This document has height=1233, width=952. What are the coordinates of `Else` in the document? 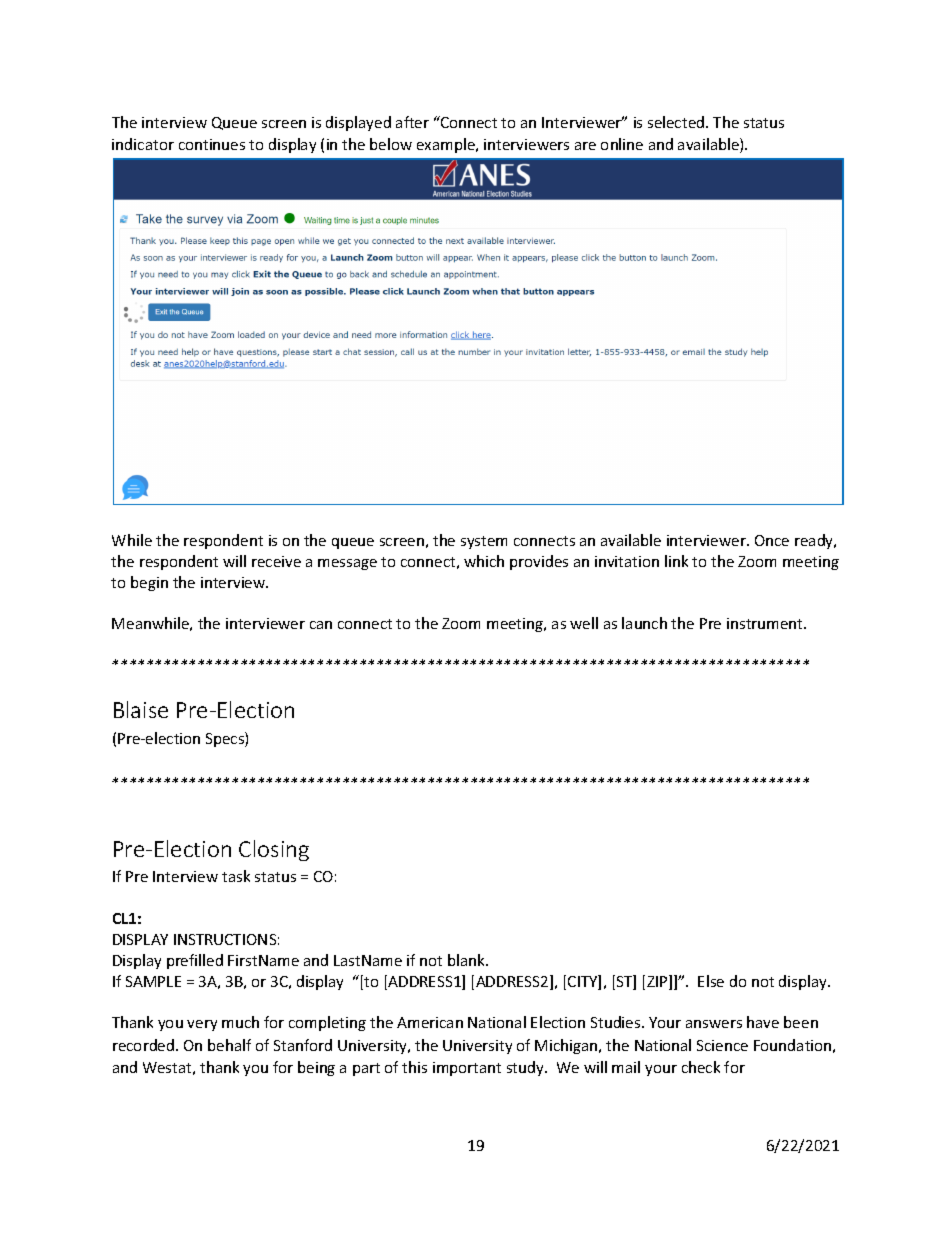 It's located at (711, 981).
